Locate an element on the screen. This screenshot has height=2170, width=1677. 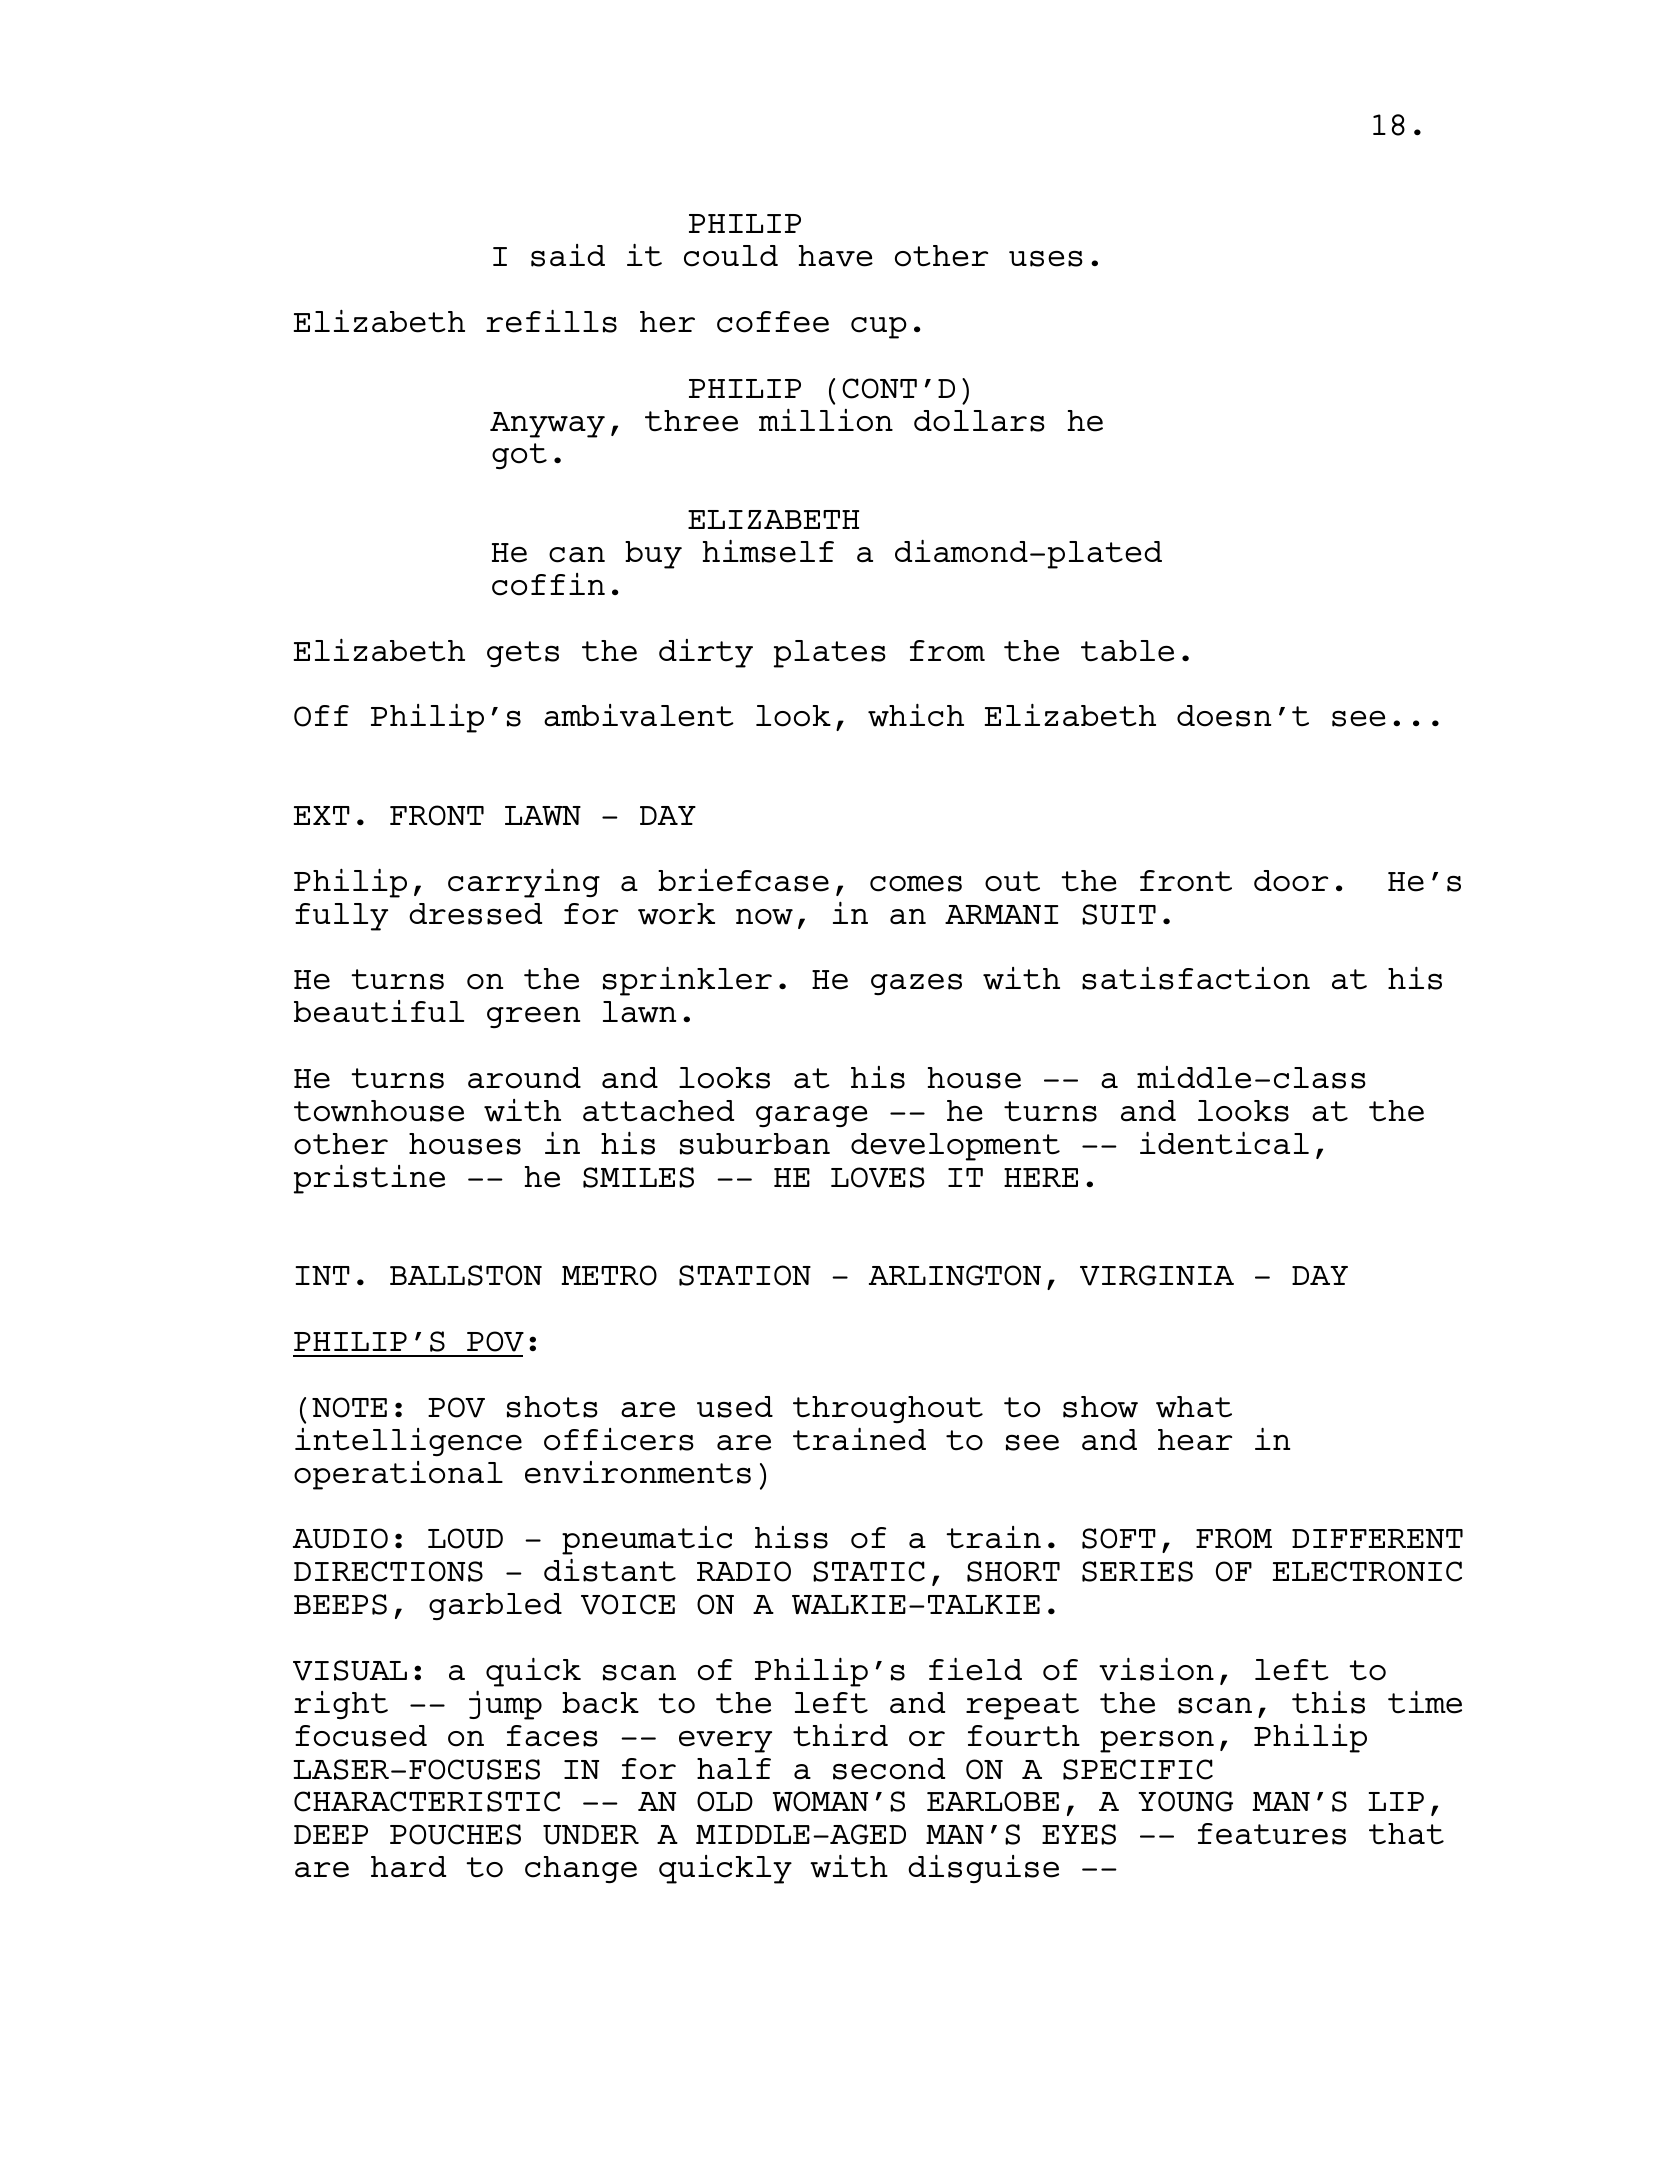
dollars is located at coordinates (979, 421).
